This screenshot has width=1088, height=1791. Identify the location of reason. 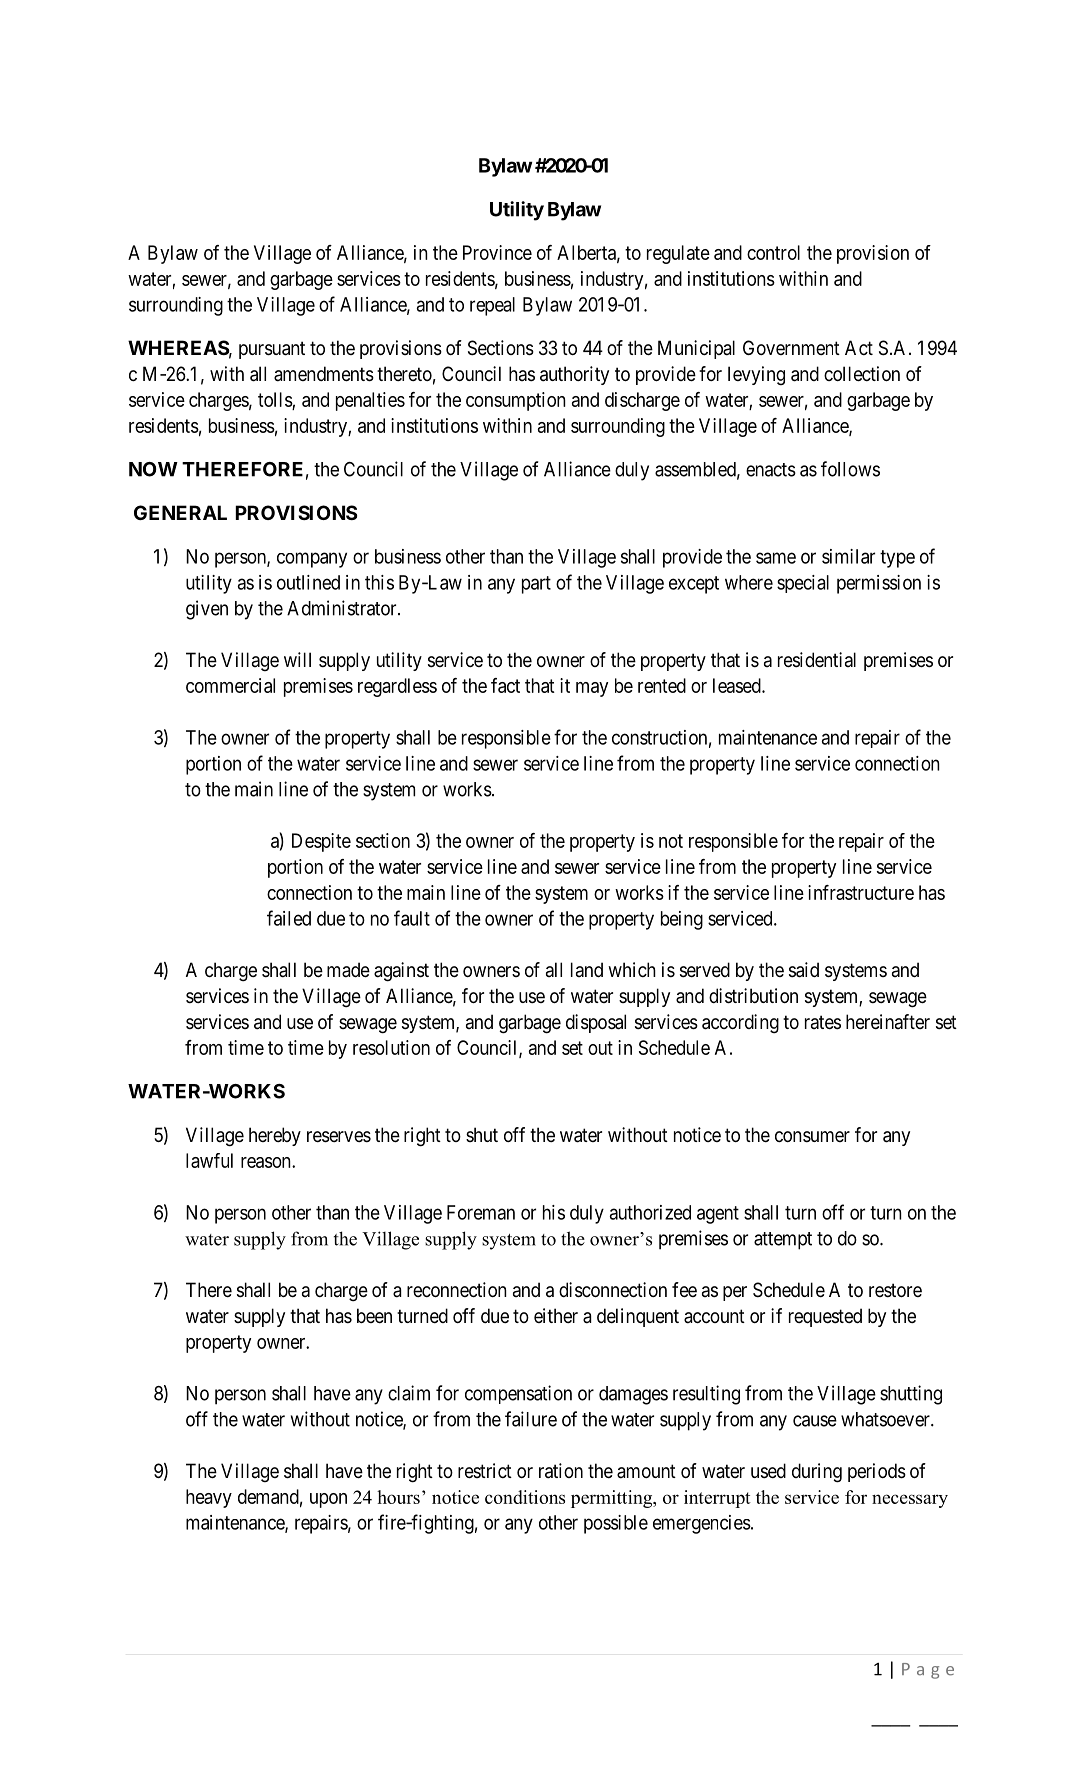
(267, 1162).
